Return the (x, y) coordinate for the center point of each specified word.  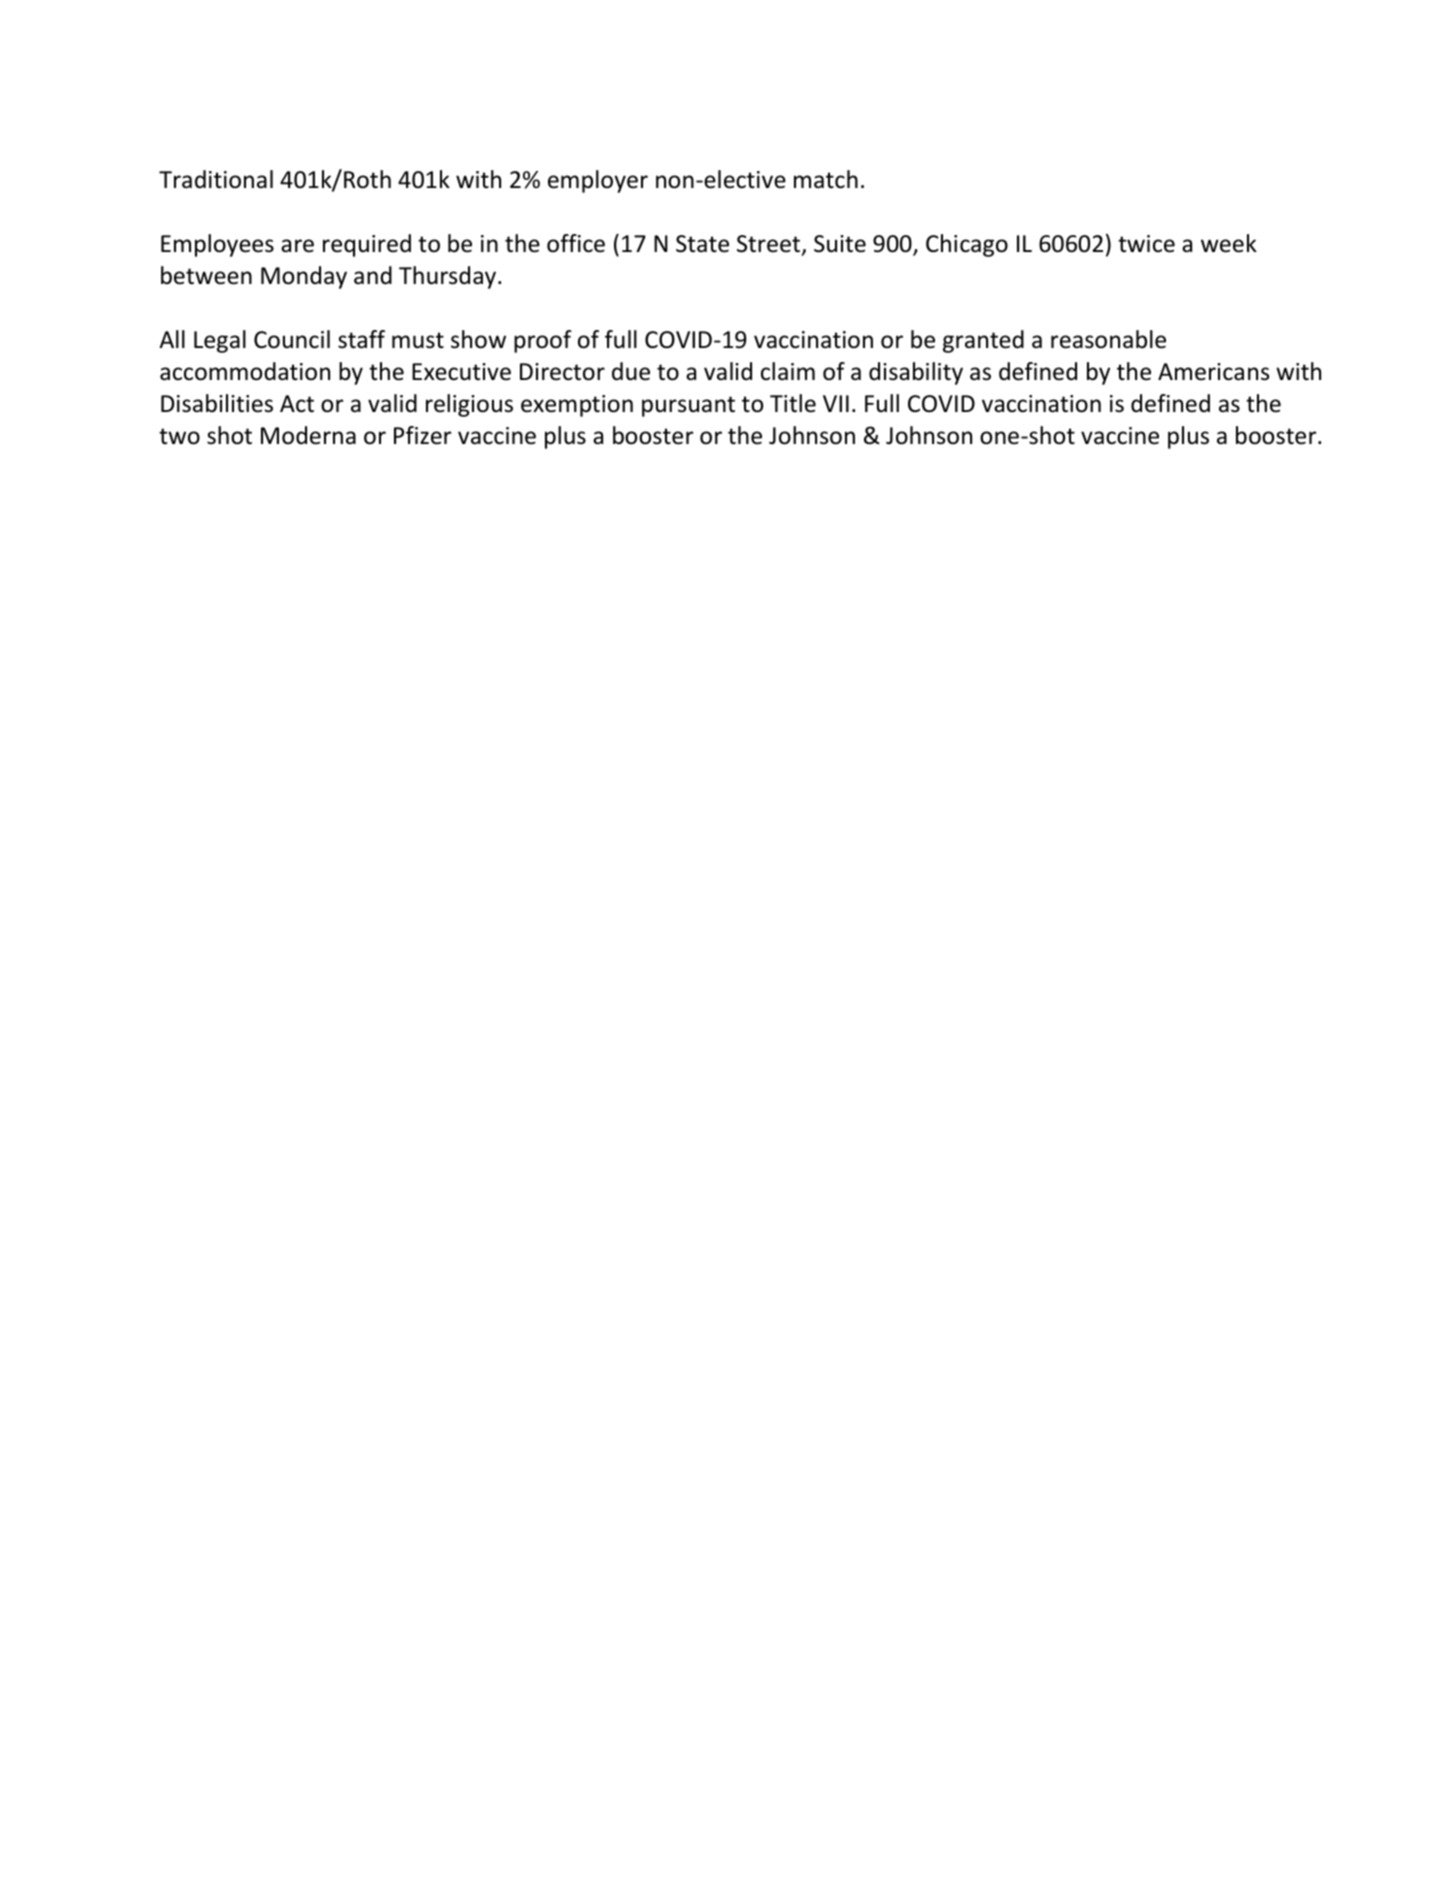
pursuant (688, 406)
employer (598, 181)
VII (836, 403)
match (826, 179)
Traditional (216, 179)
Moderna (308, 435)
